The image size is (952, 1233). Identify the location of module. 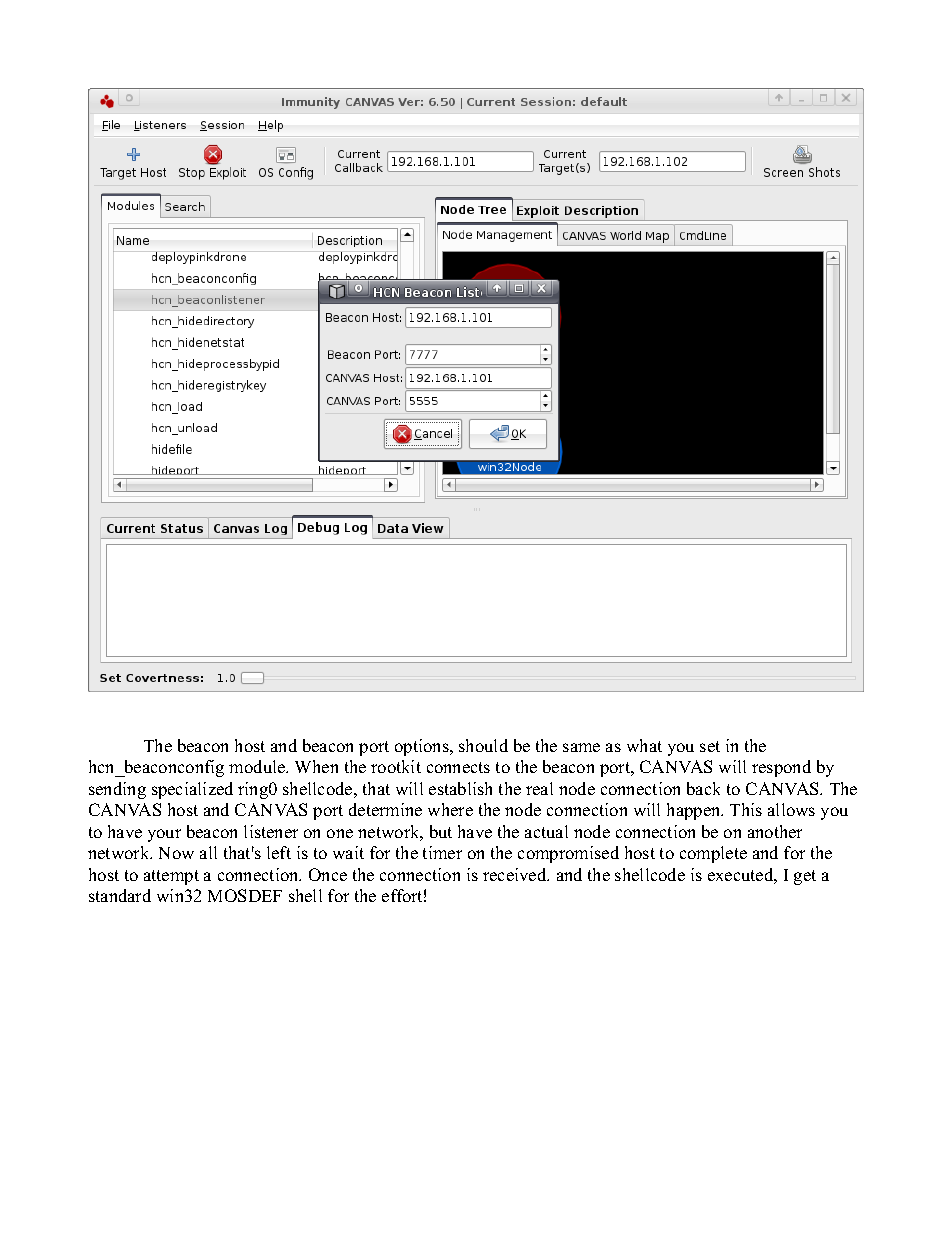
(258, 766).
